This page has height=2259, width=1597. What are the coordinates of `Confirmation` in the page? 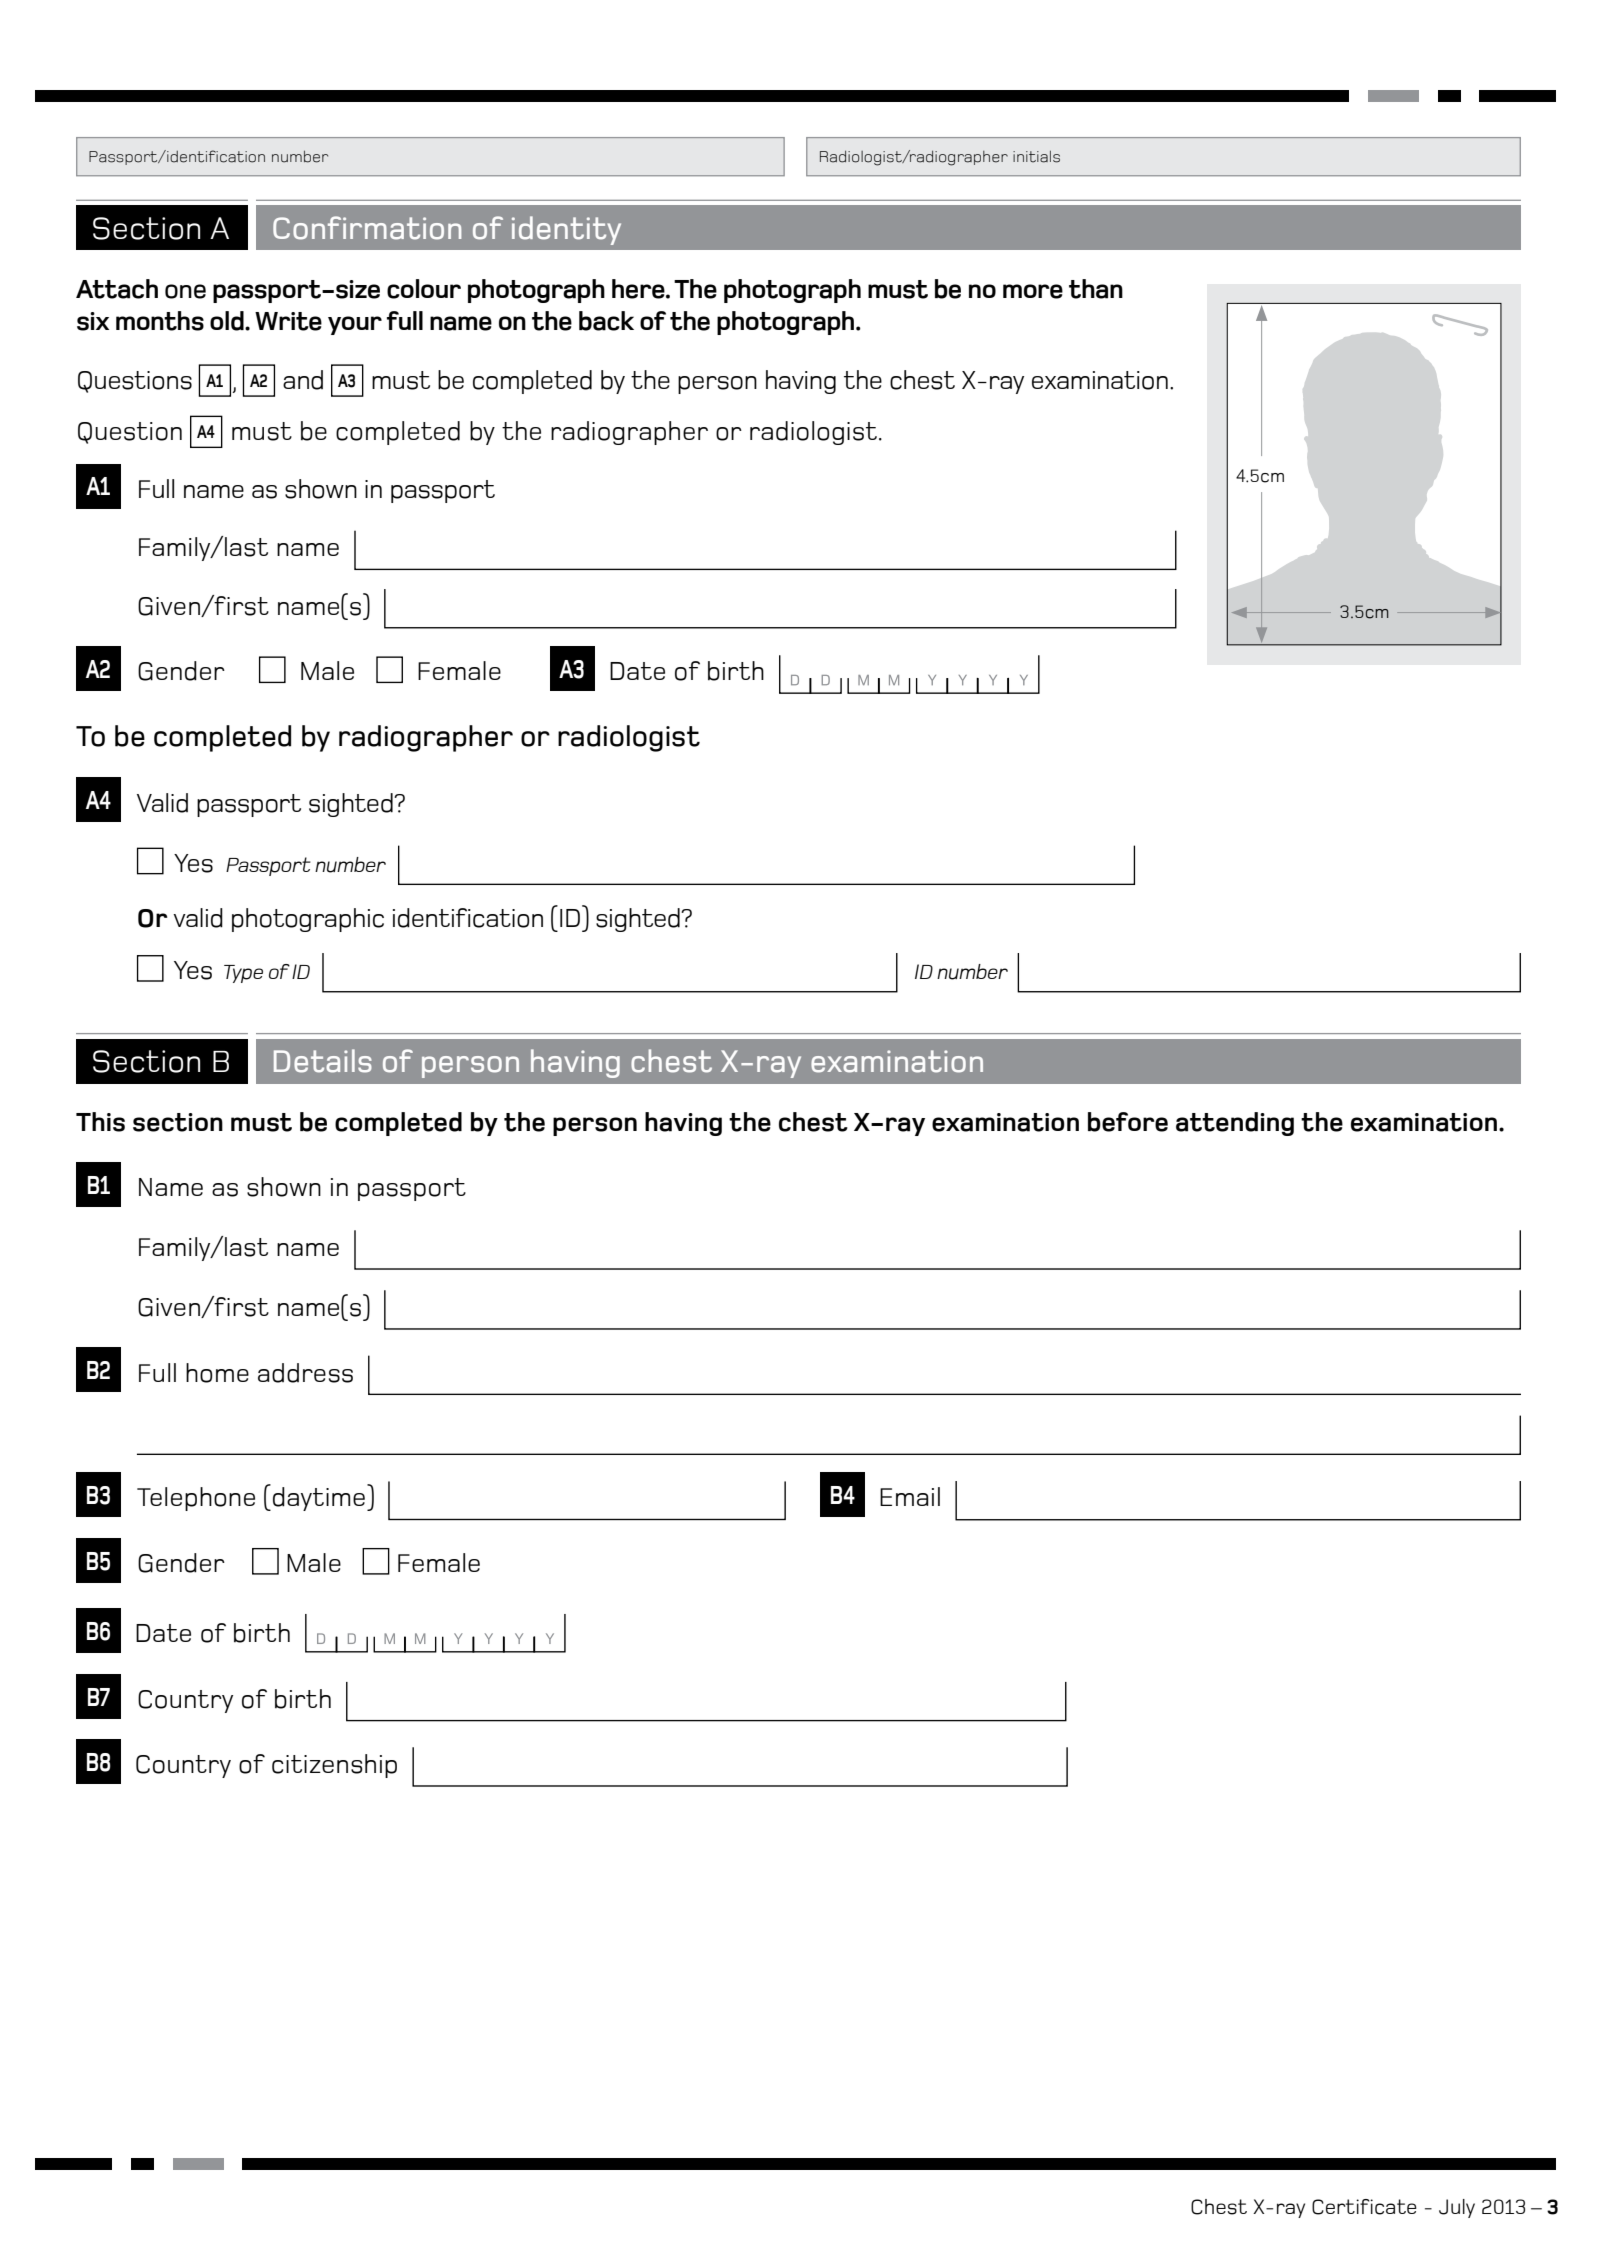 It's located at (367, 228).
